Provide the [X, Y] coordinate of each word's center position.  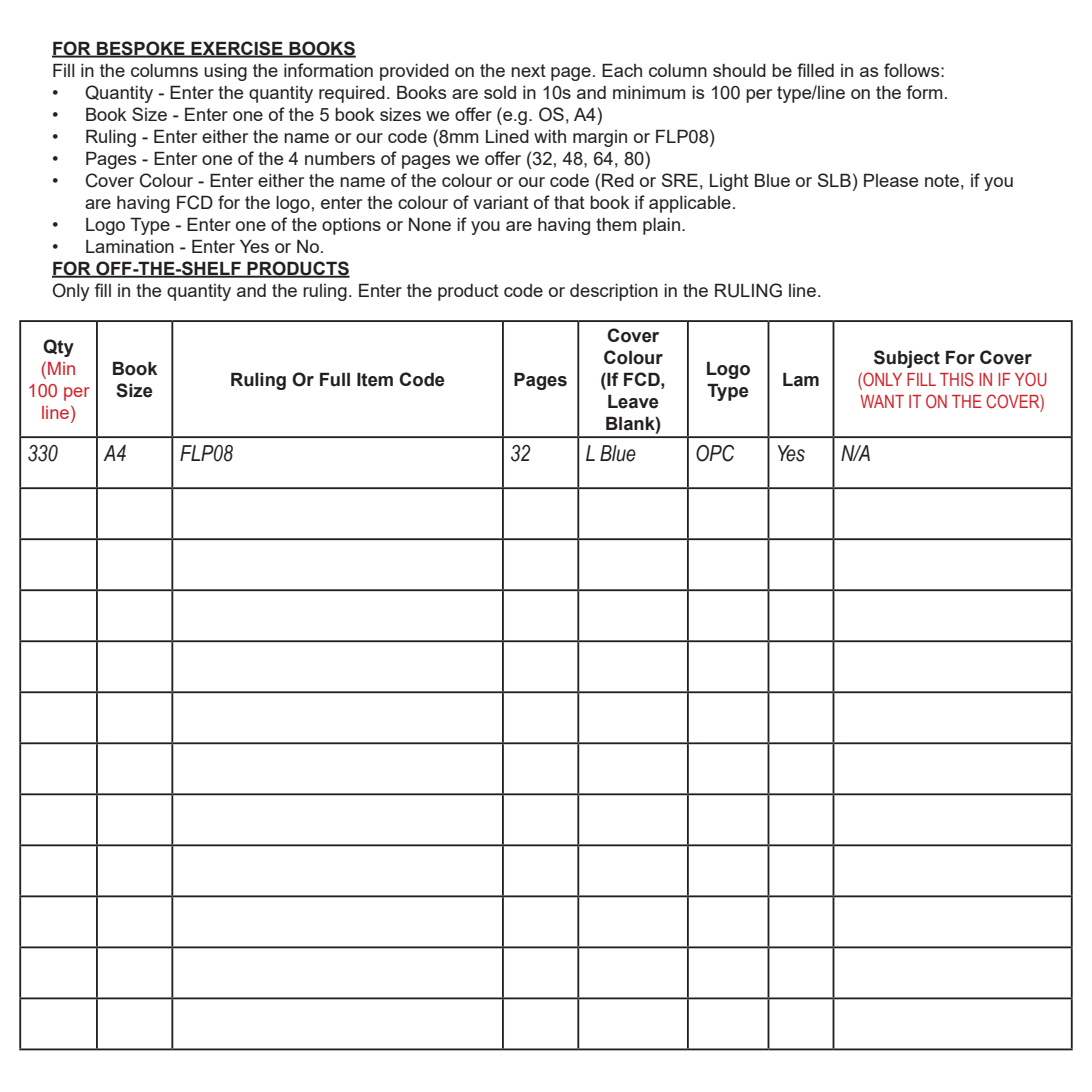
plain [661, 226]
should [739, 70]
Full [335, 379]
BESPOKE [141, 49]
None [430, 224]
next [528, 70]
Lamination [130, 246]
